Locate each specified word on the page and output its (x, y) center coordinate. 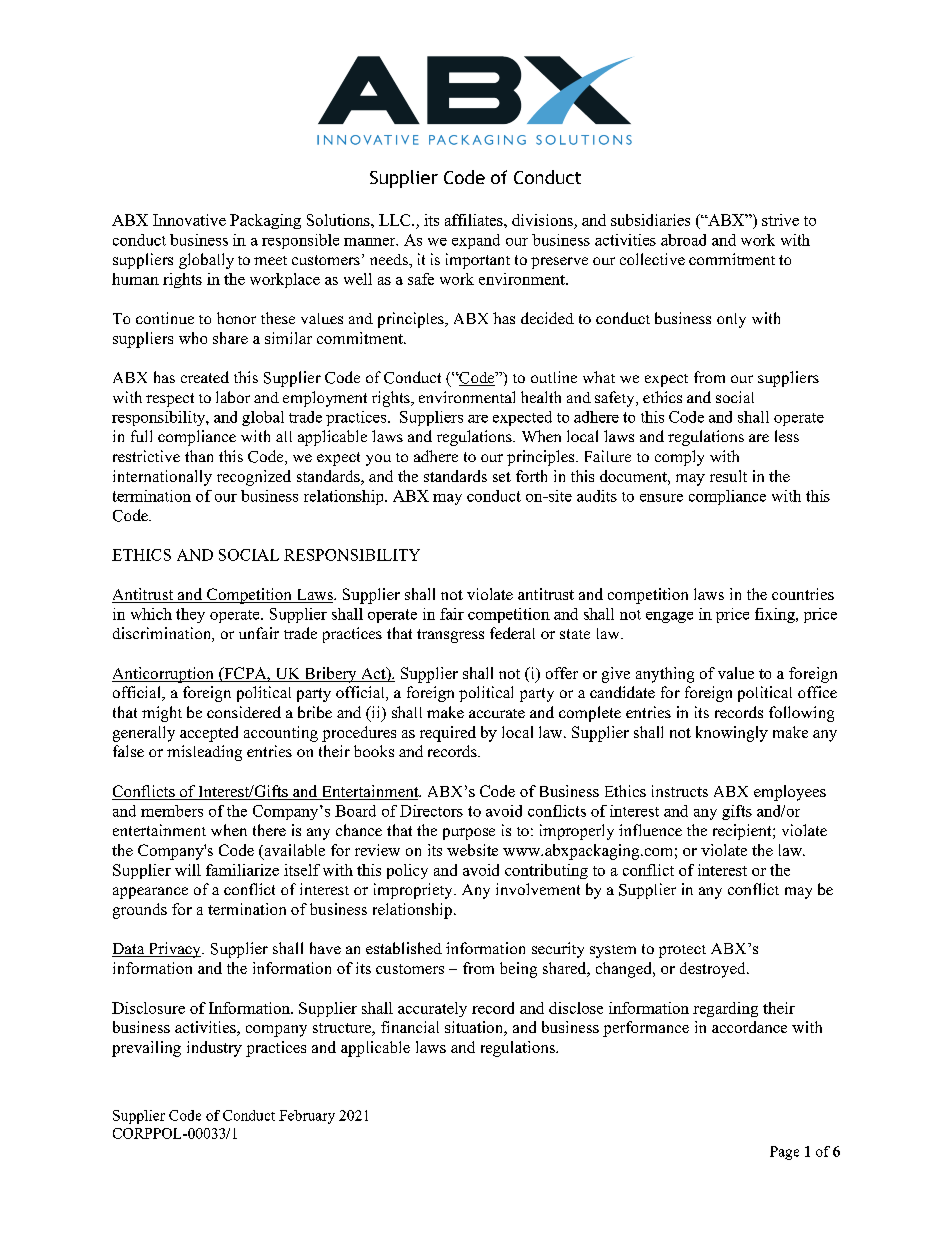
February (307, 1117)
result (728, 476)
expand (476, 241)
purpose (469, 834)
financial (410, 1027)
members (172, 811)
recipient (743, 832)
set (502, 477)
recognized (254, 478)
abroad (683, 240)
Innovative (189, 220)
